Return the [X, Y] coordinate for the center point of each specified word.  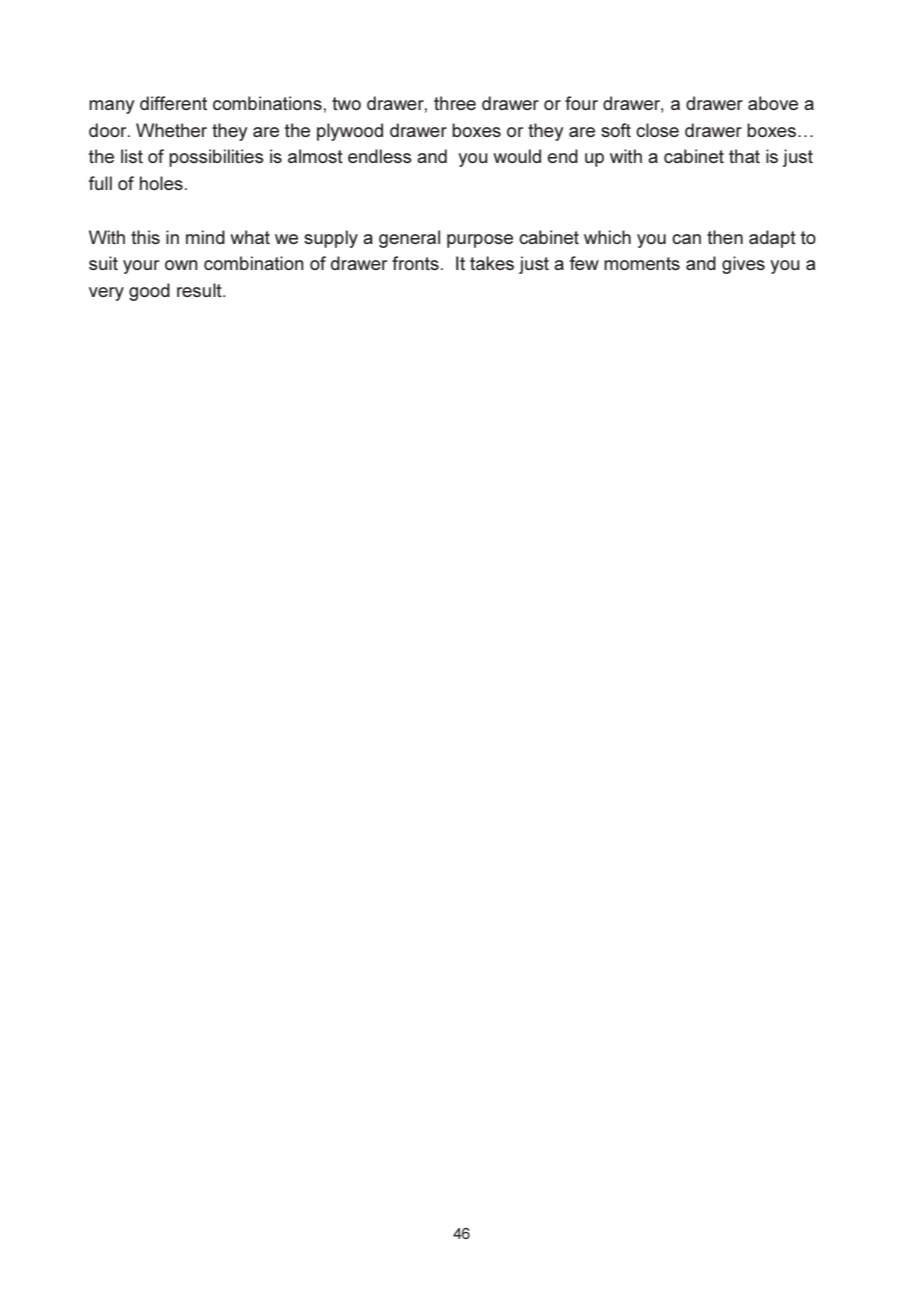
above [773, 103]
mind [205, 237]
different [173, 103]
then [725, 237]
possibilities [216, 158]
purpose [480, 241]
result [200, 290]
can [686, 239]
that [744, 156]
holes [161, 183]
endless [380, 156]
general [409, 239]
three [455, 103]
